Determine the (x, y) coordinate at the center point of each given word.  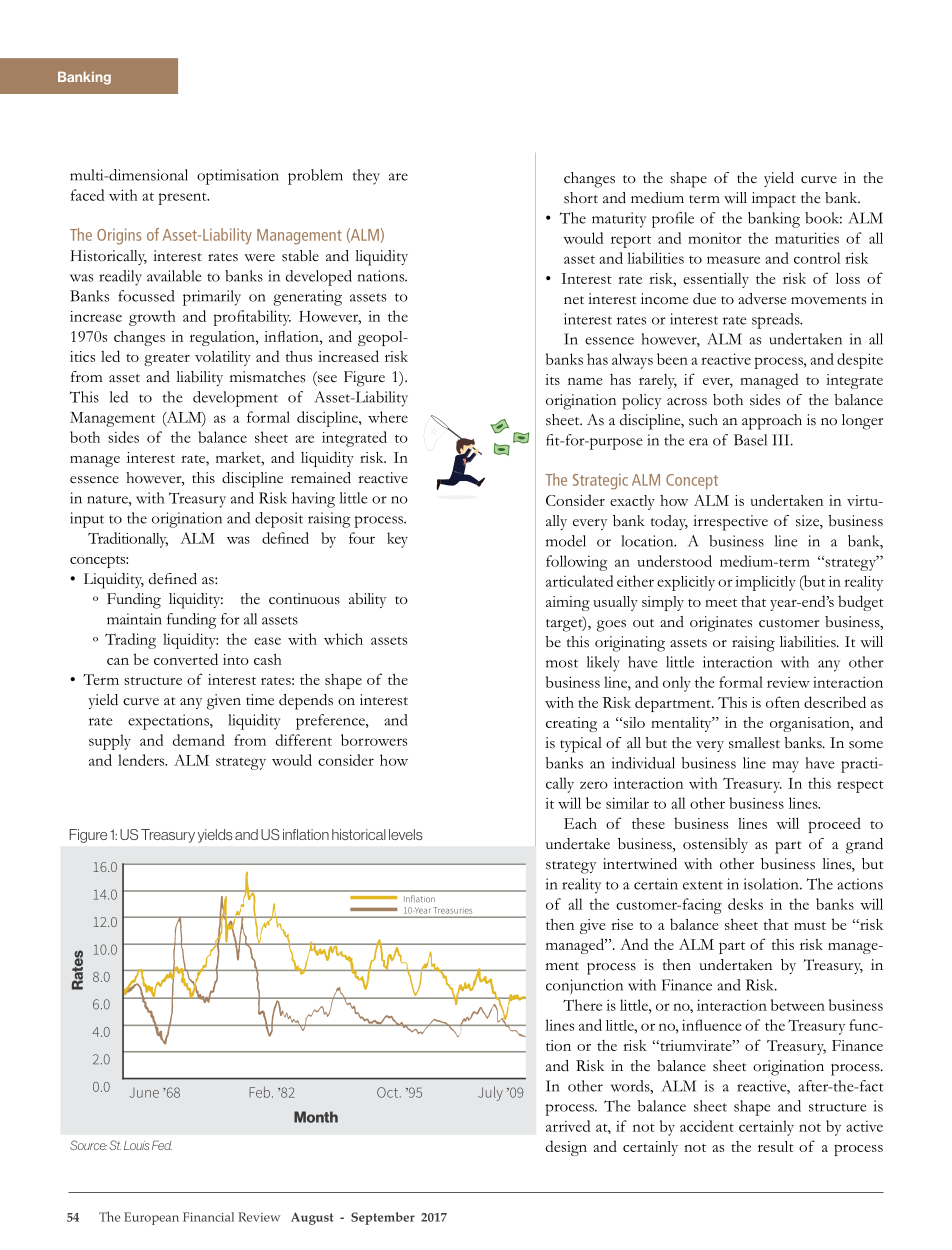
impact (774, 200)
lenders (142, 760)
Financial (208, 1217)
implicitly (765, 583)
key (397, 540)
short (581, 198)
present (183, 199)
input (87, 520)
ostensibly (715, 845)
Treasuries (453, 910)
